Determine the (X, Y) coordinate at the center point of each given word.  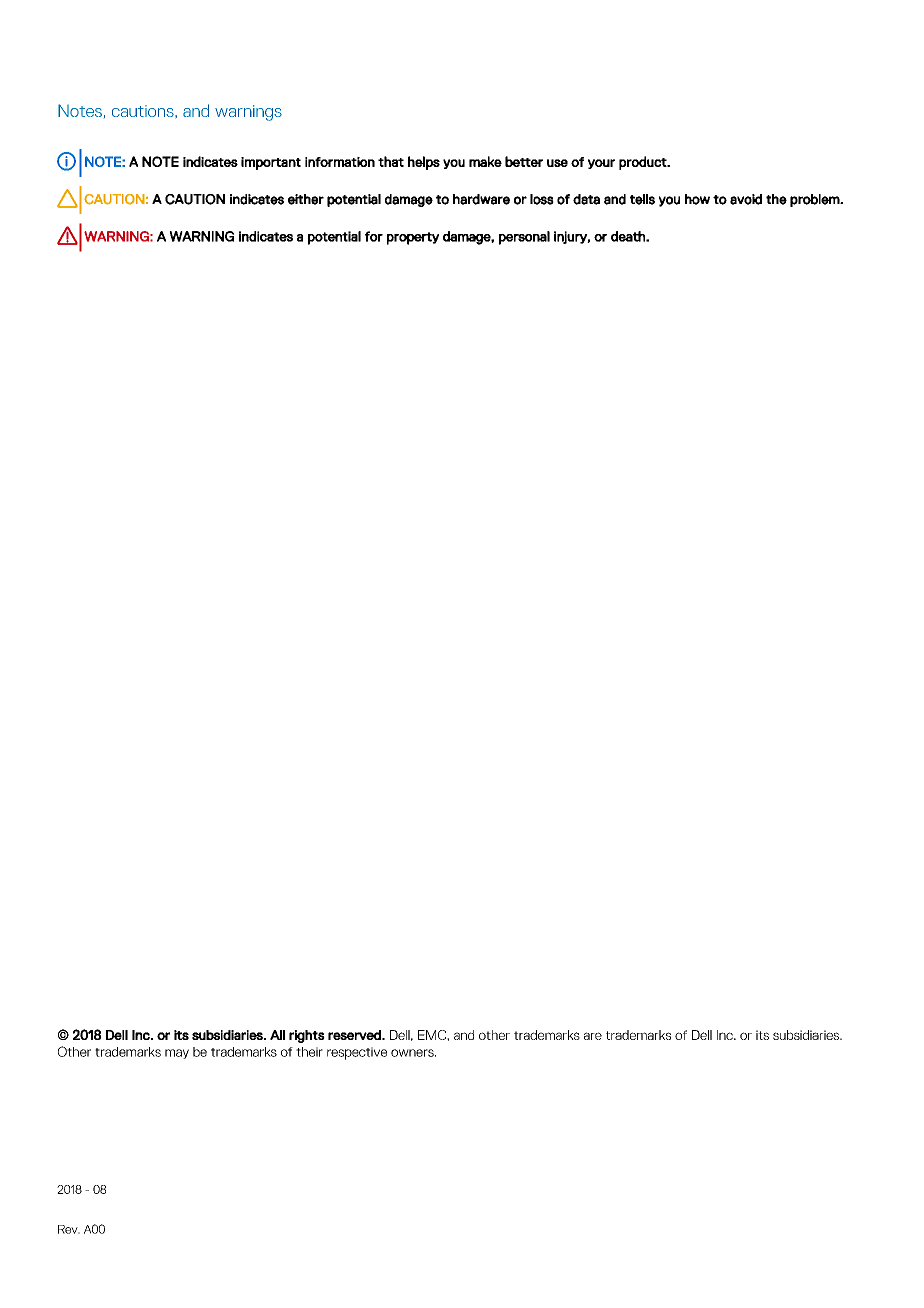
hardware (481, 199)
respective (357, 1053)
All (277, 1035)
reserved (355, 1035)
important (271, 163)
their (309, 1052)
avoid (746, 199)
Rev (69, 1229)
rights (307, 1036)
